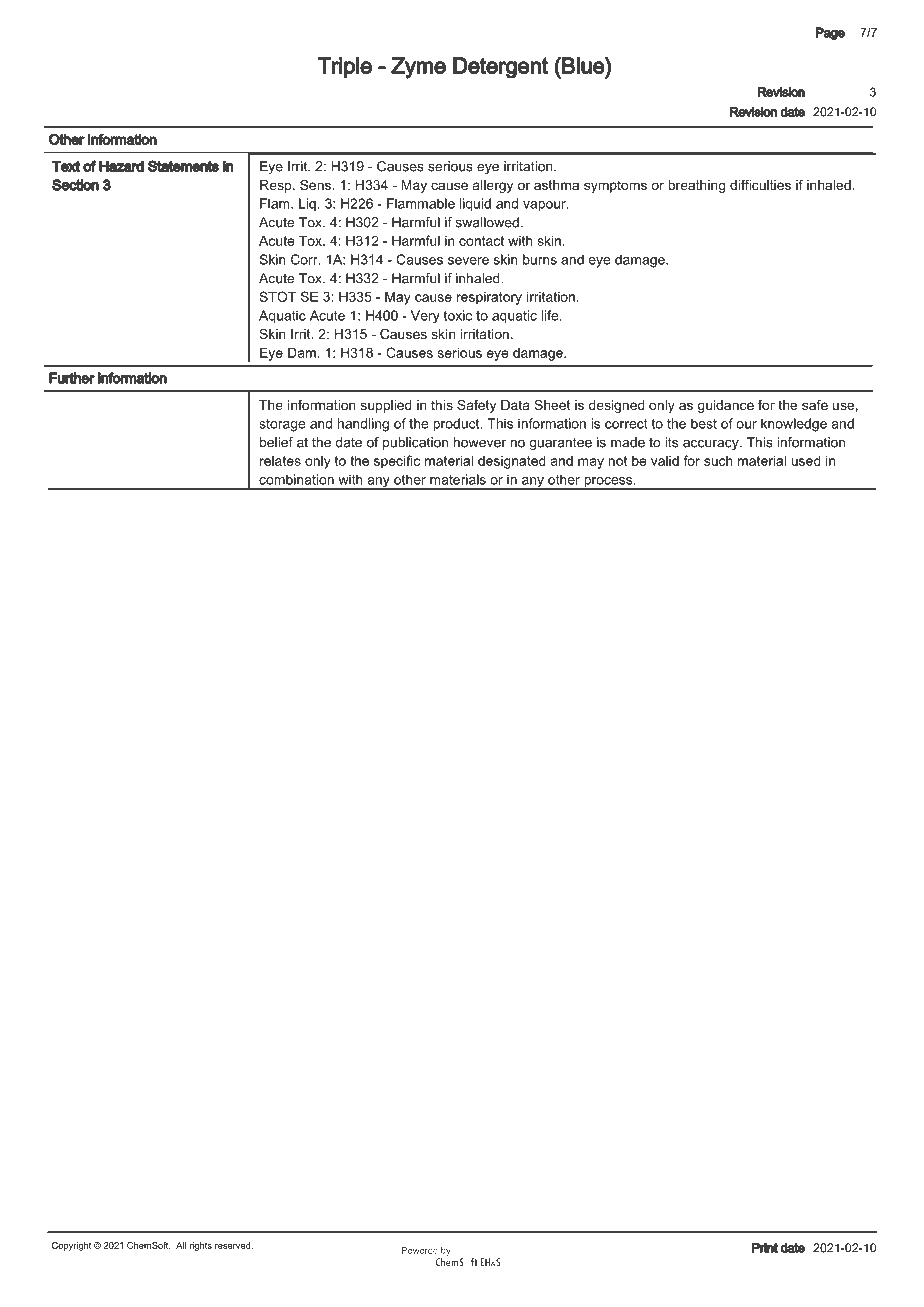 This screenshot has height=1307, width=924. What do you see at coordinates (830, 33) in the screenshot?
I see `Page` at bounding box center [830, 33].
